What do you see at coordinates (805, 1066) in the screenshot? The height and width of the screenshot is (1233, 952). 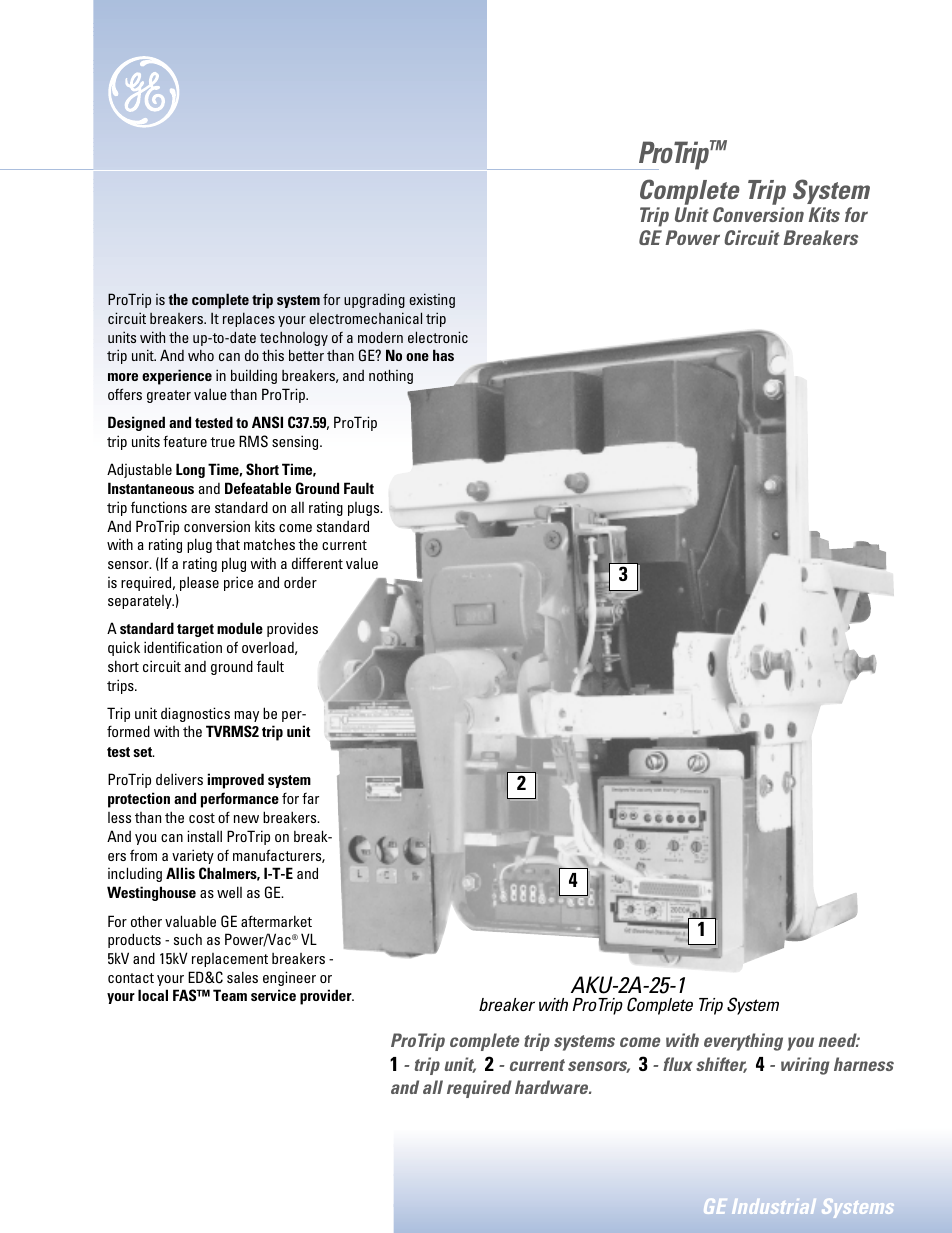 I see `wiring` at bounding box center [805, 1066].
